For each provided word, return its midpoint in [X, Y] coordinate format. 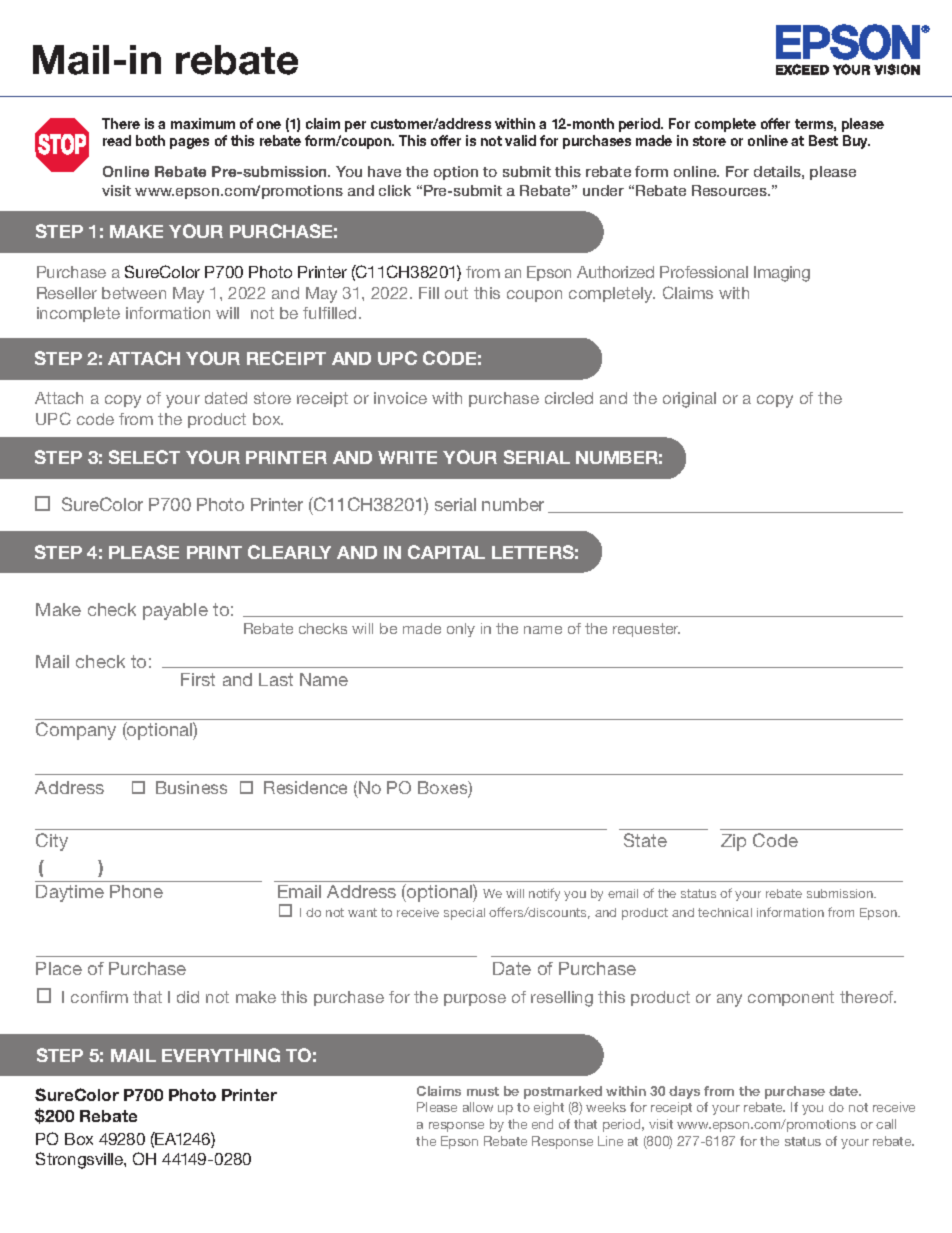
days [684, 1092]
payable [175, 611]
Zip [733, 842]
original [689, 400]
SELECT [144, 457]
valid [520, 140]
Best [823, 140]
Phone [136, 891]
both [150, 140]
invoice [400, 398]
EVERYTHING [221, 1055]
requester [646, 630]
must [483, 1091]
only [461, 630]
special [464, 914]
